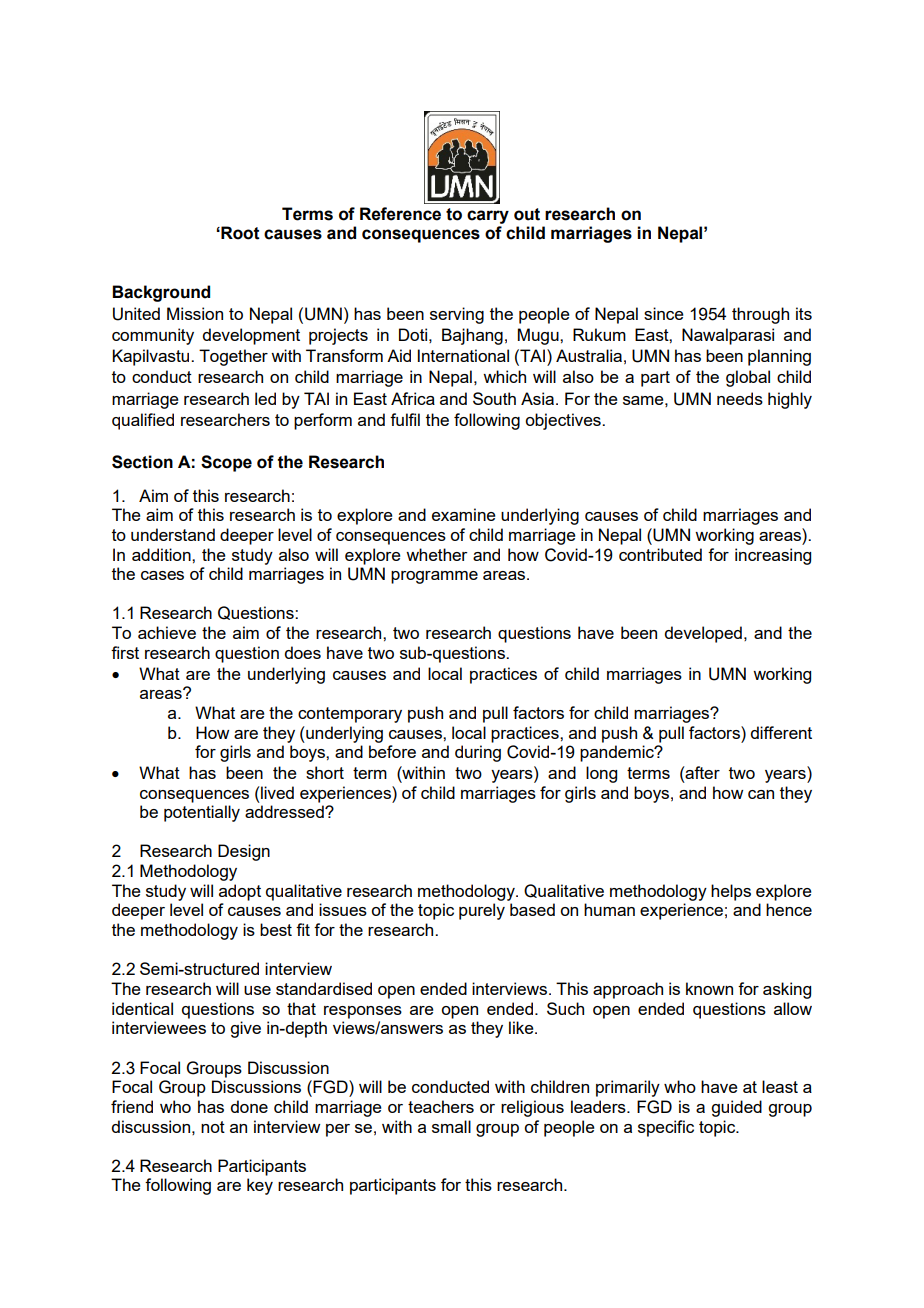 The height and width of the image is (1308, 924). Describe the element at coordinates (478, 753) in the image. I see `during` at that location.
